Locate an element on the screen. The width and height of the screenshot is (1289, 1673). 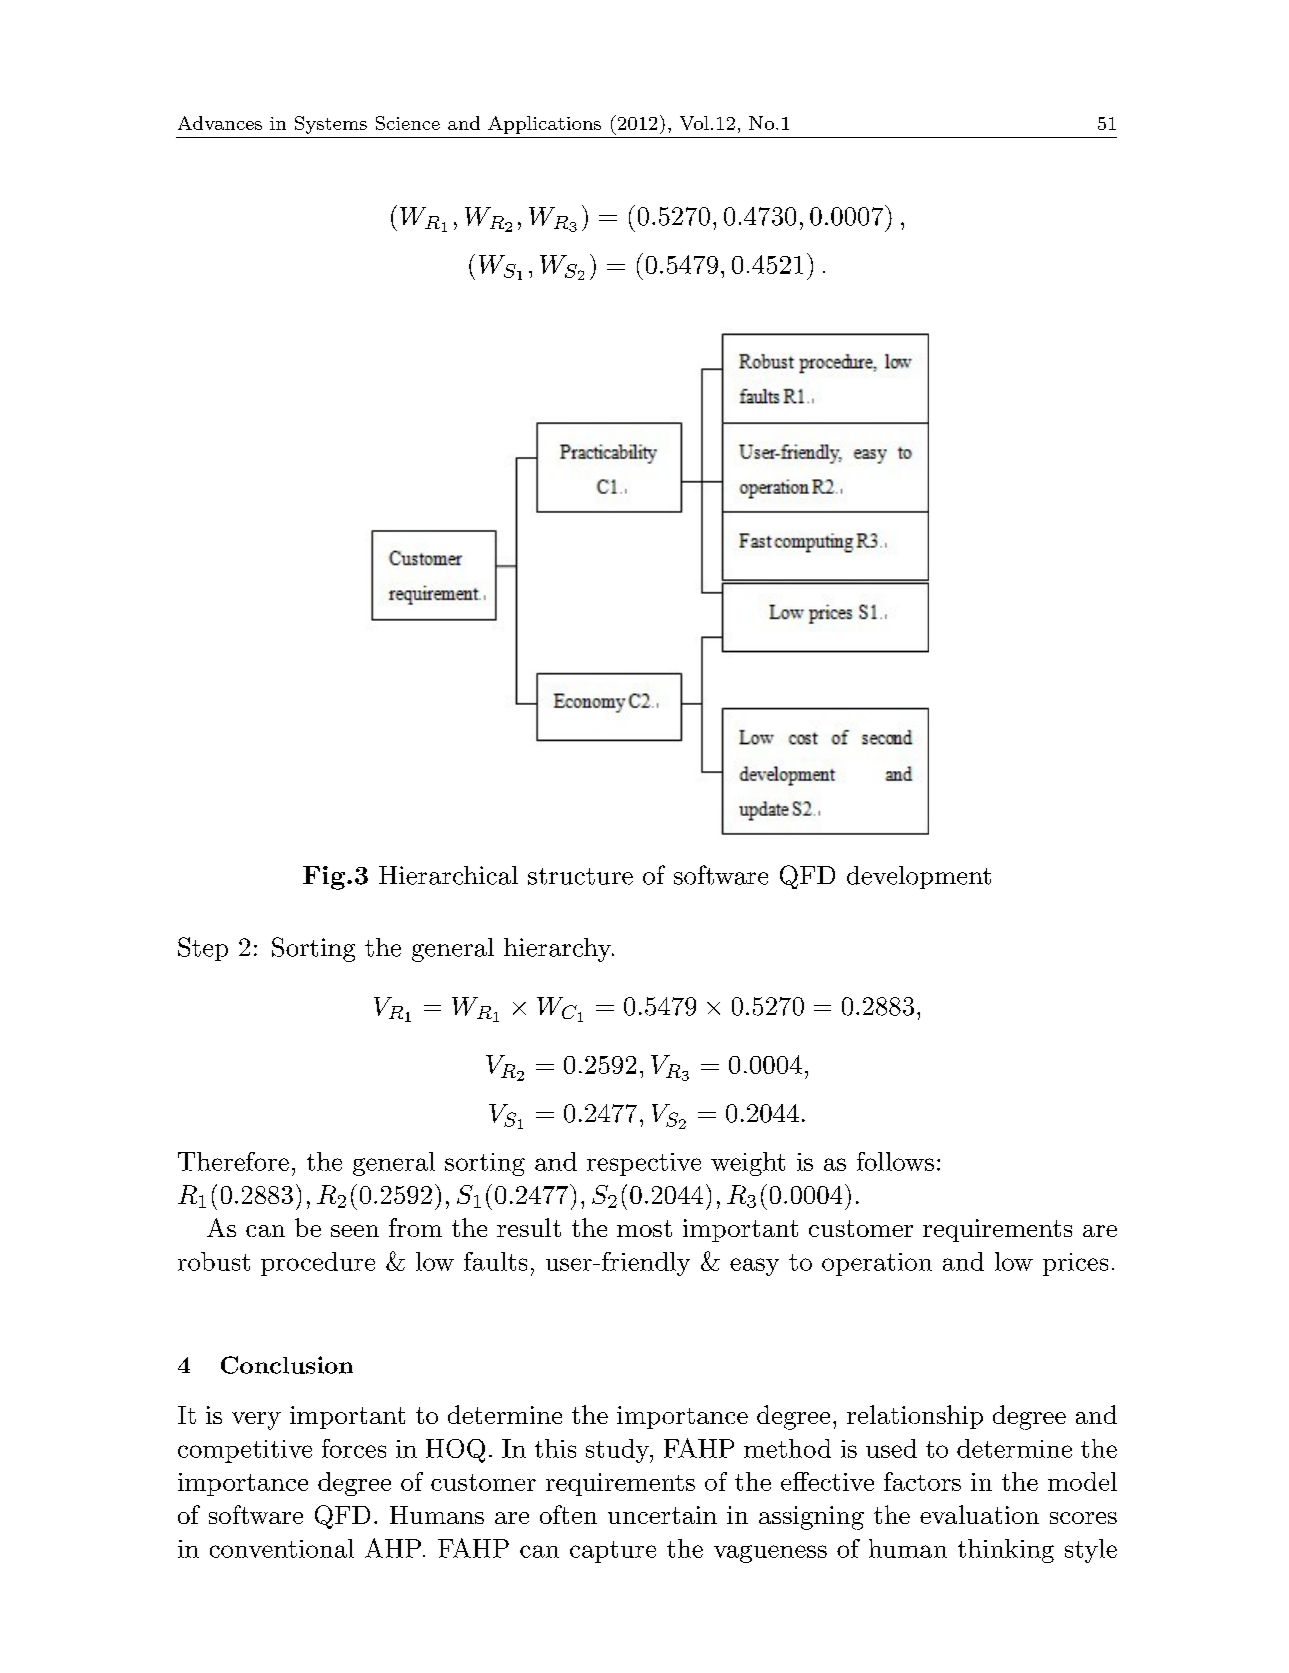
Advances is located at coordinates (220, 123).
